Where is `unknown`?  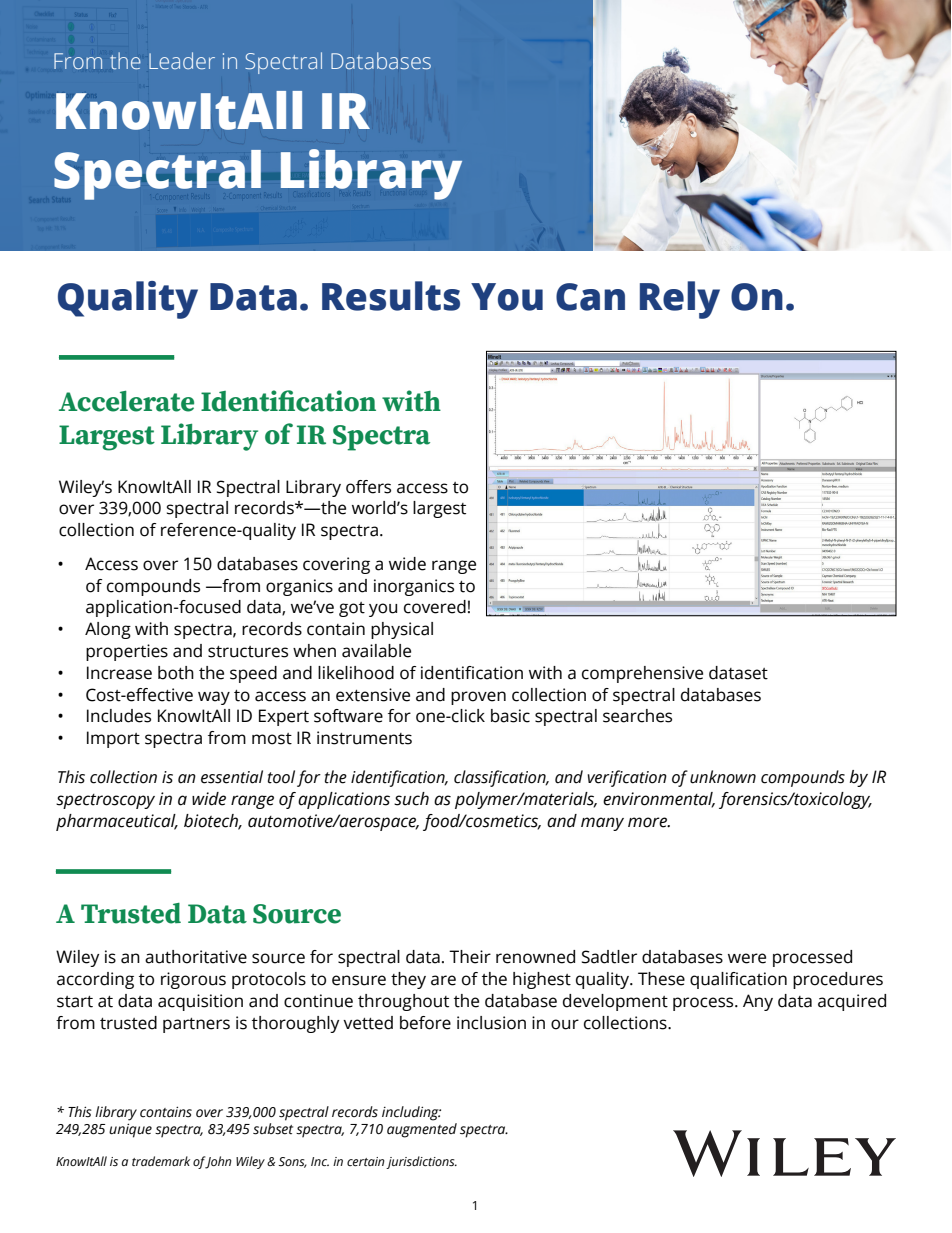 unknown is located at coordinates (723, 777).
